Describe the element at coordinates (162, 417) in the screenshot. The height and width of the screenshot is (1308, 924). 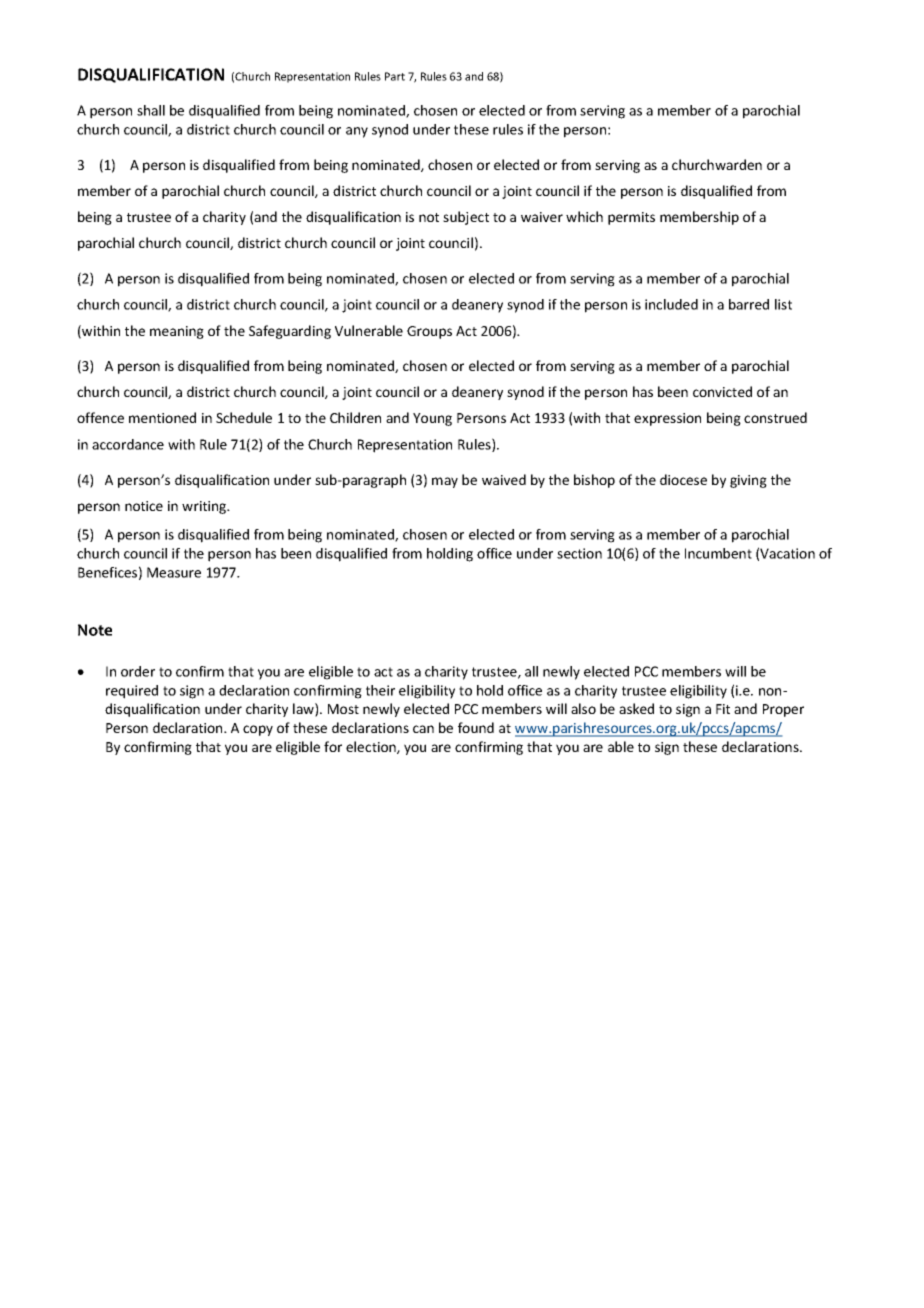
I see `mentioned` at that location.
